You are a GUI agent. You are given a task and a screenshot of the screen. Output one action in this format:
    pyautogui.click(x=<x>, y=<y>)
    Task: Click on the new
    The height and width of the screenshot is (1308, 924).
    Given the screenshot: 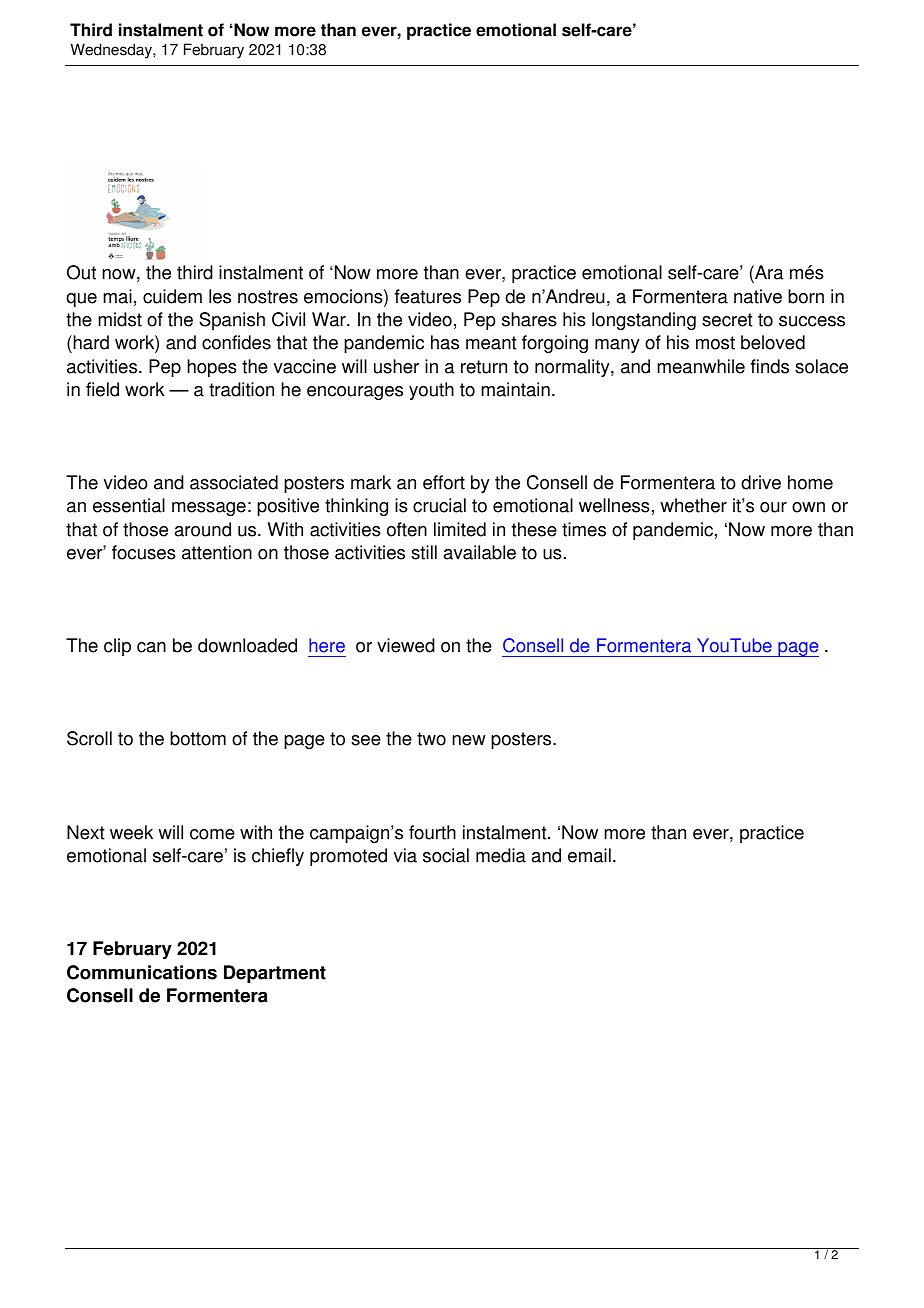 What is the action you would take?
    pyautogui.click(x=469, y=740)
